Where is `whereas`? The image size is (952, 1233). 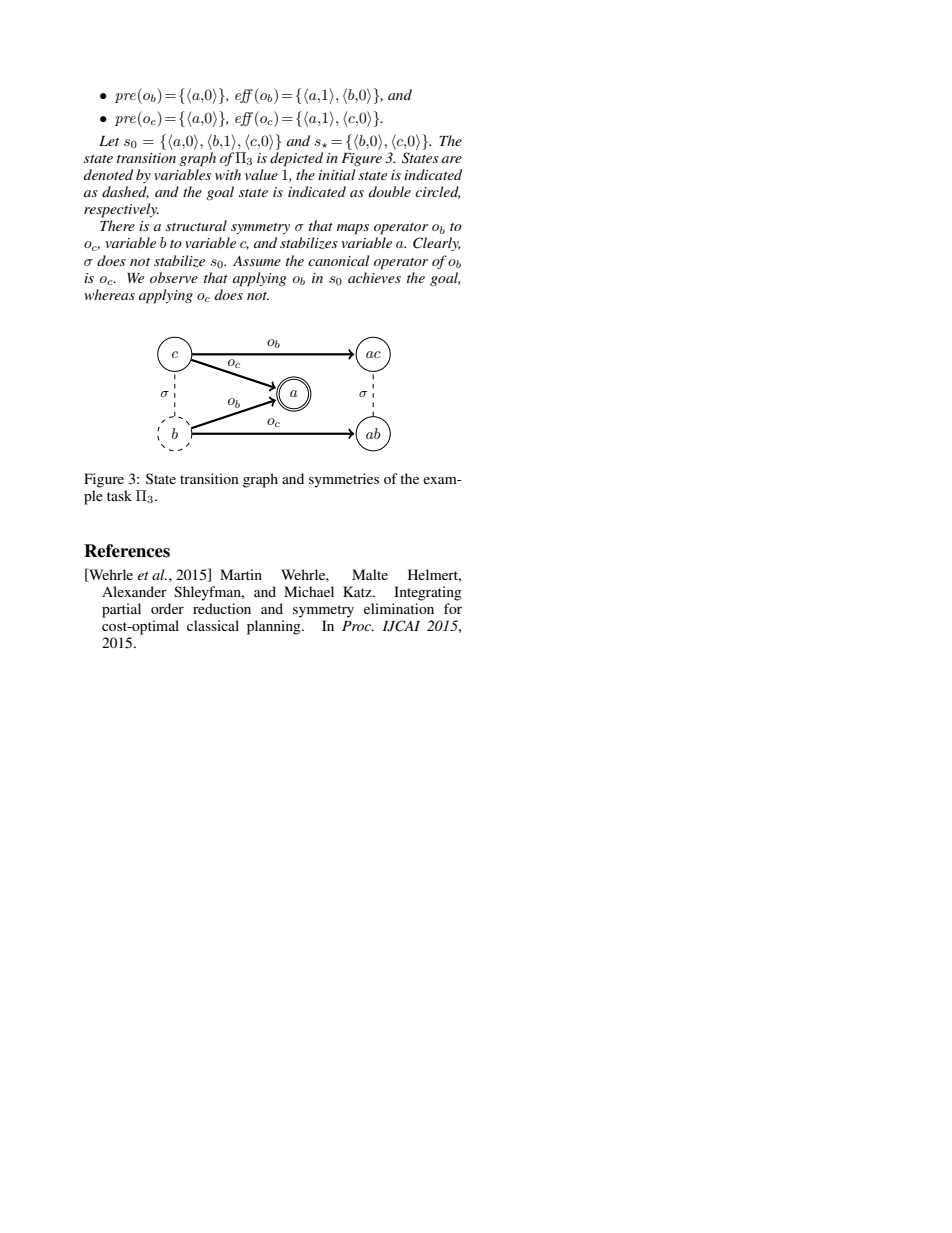 whereas is located at coordinates (109, 294).
